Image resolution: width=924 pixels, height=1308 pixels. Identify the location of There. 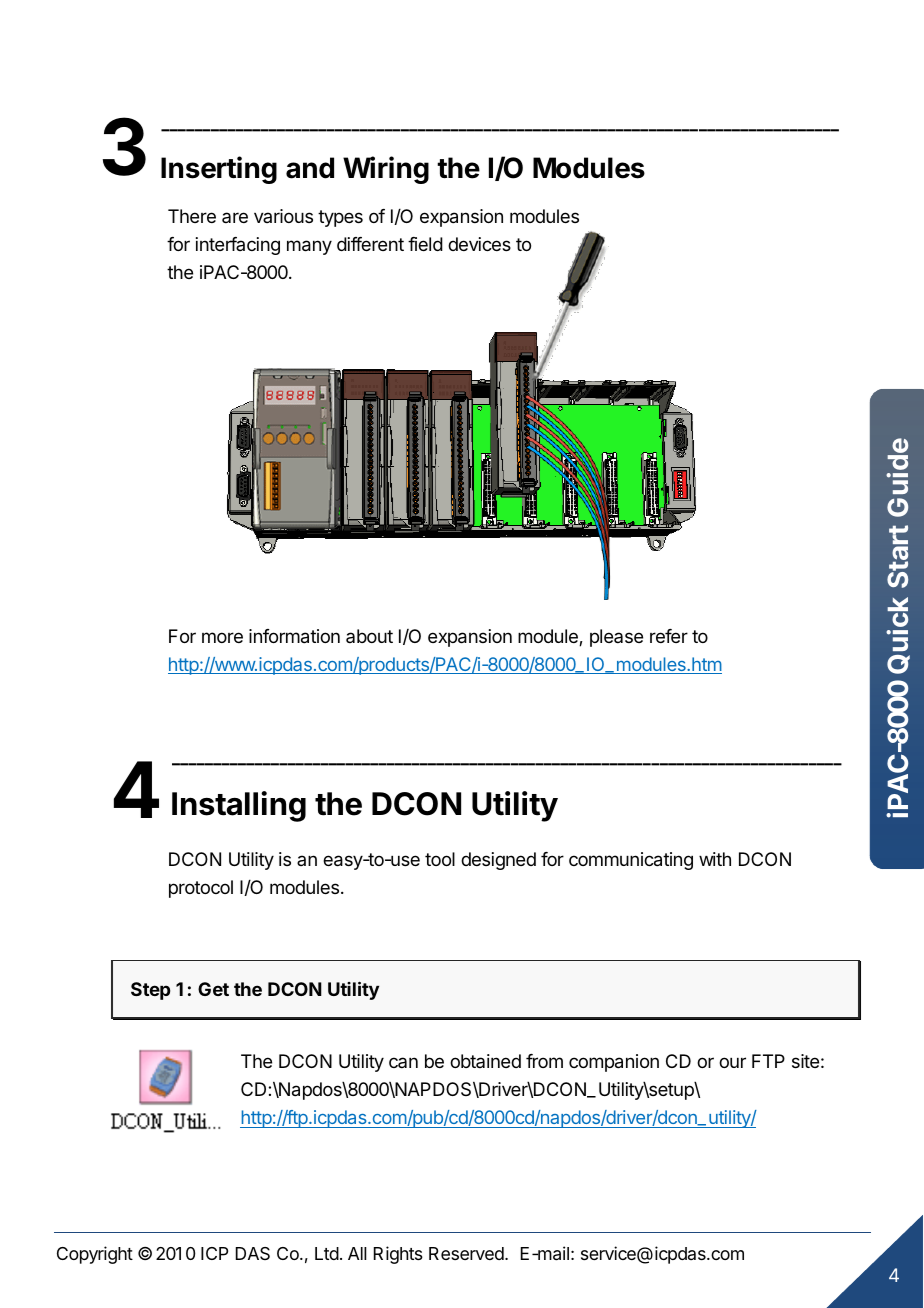
(192, 216).
